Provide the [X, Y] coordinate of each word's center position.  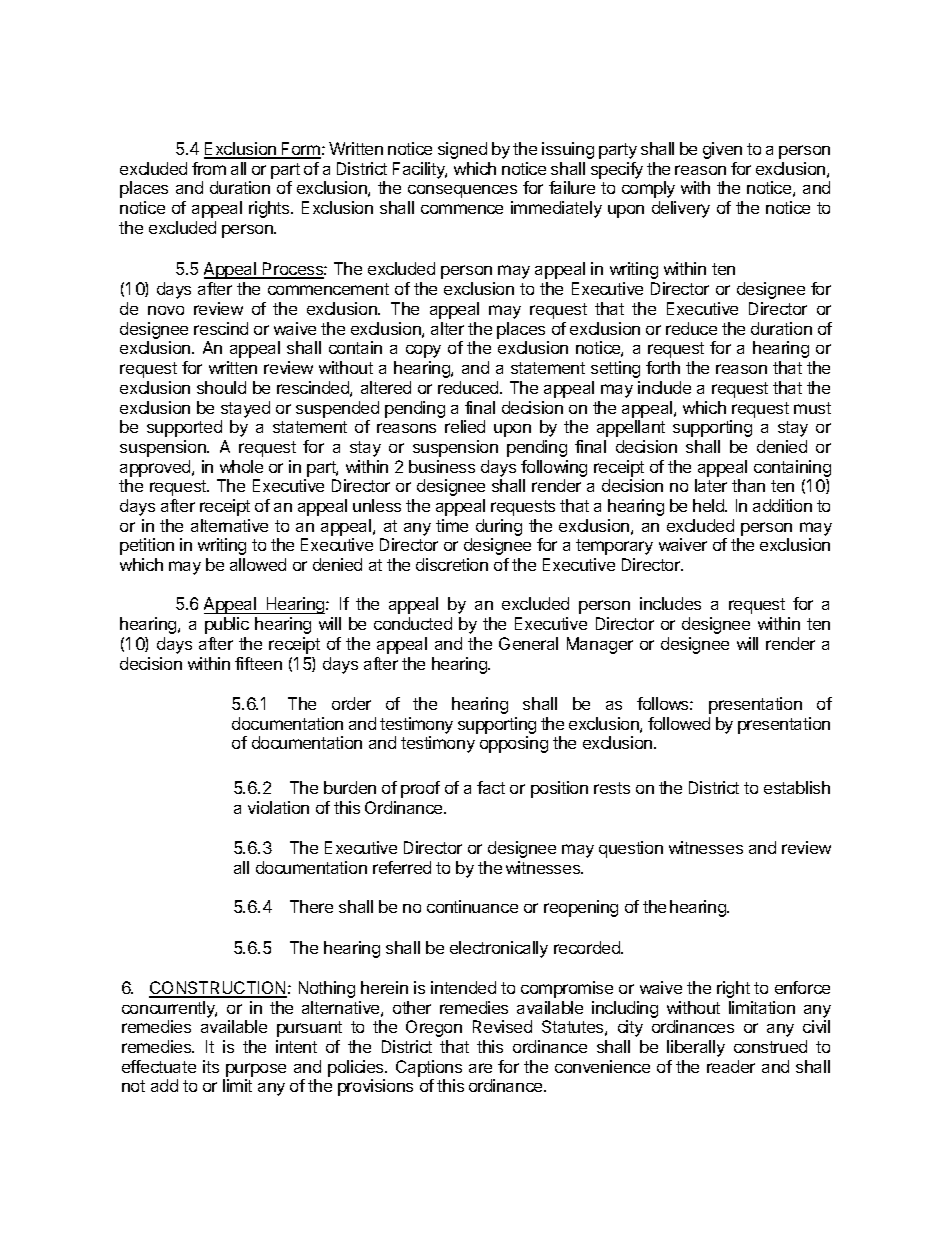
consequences [462, 191]
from [209, 168]
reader [731, 1066]
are [480, 1068]
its [211, 1066]
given [722, 150]
